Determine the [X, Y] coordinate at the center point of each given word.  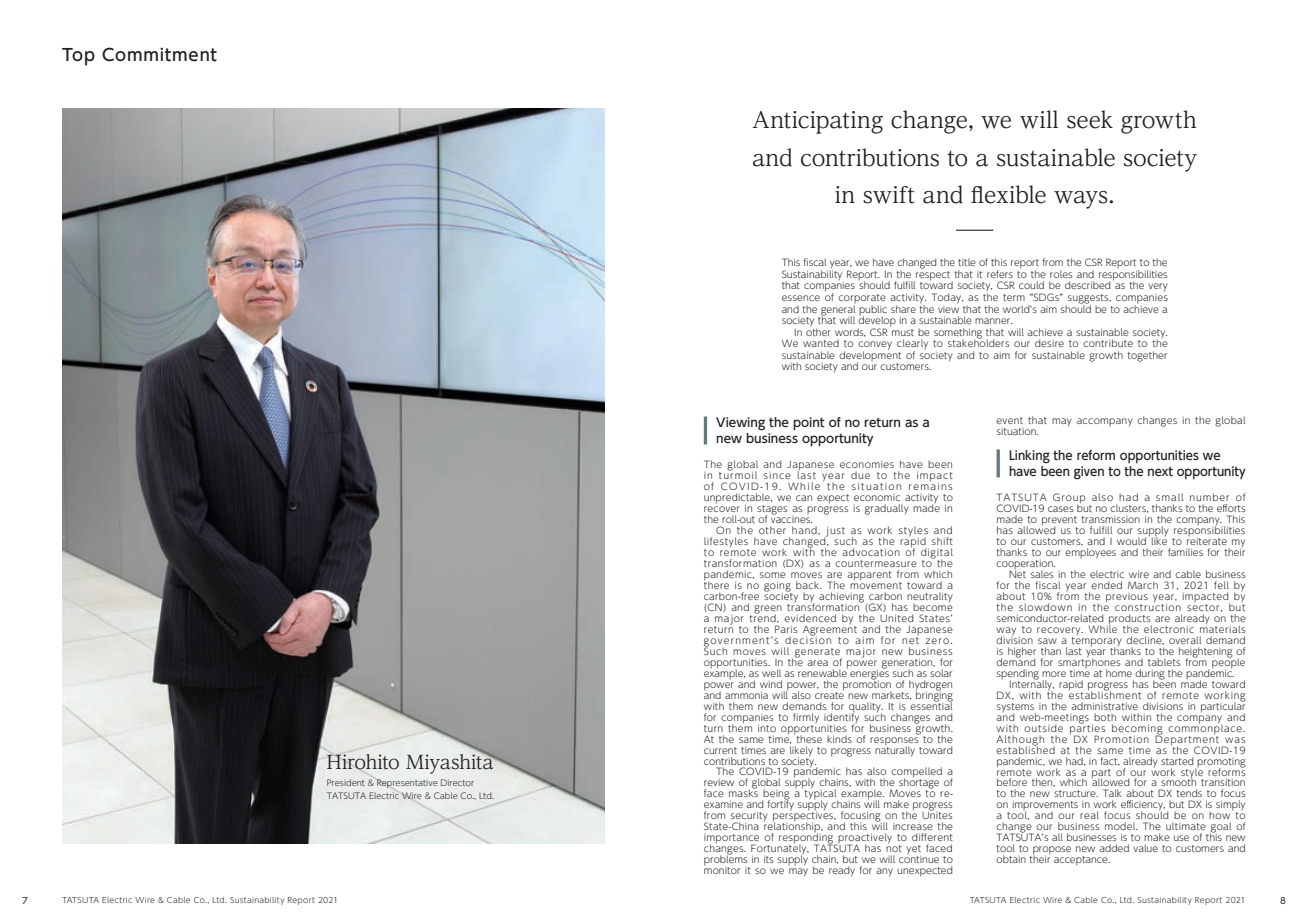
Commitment [159, 54]
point [809, 424]
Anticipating [817, 122]
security [749, 818]
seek [1090, 119]
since [777, 475]
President [346, 782]
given [1089, 472]
